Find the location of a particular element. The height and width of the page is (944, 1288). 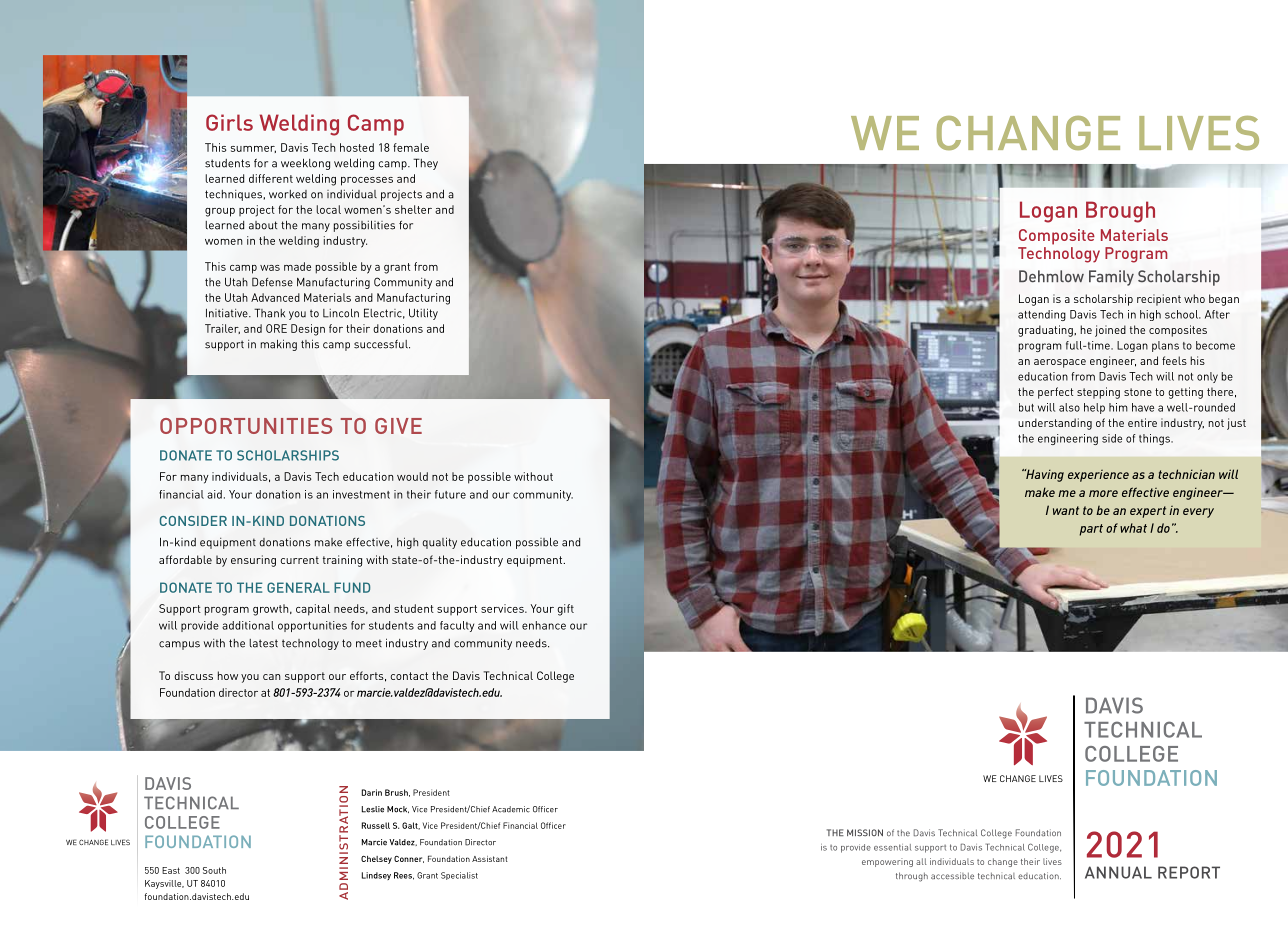

investment is located at coordinates (361, 494).
